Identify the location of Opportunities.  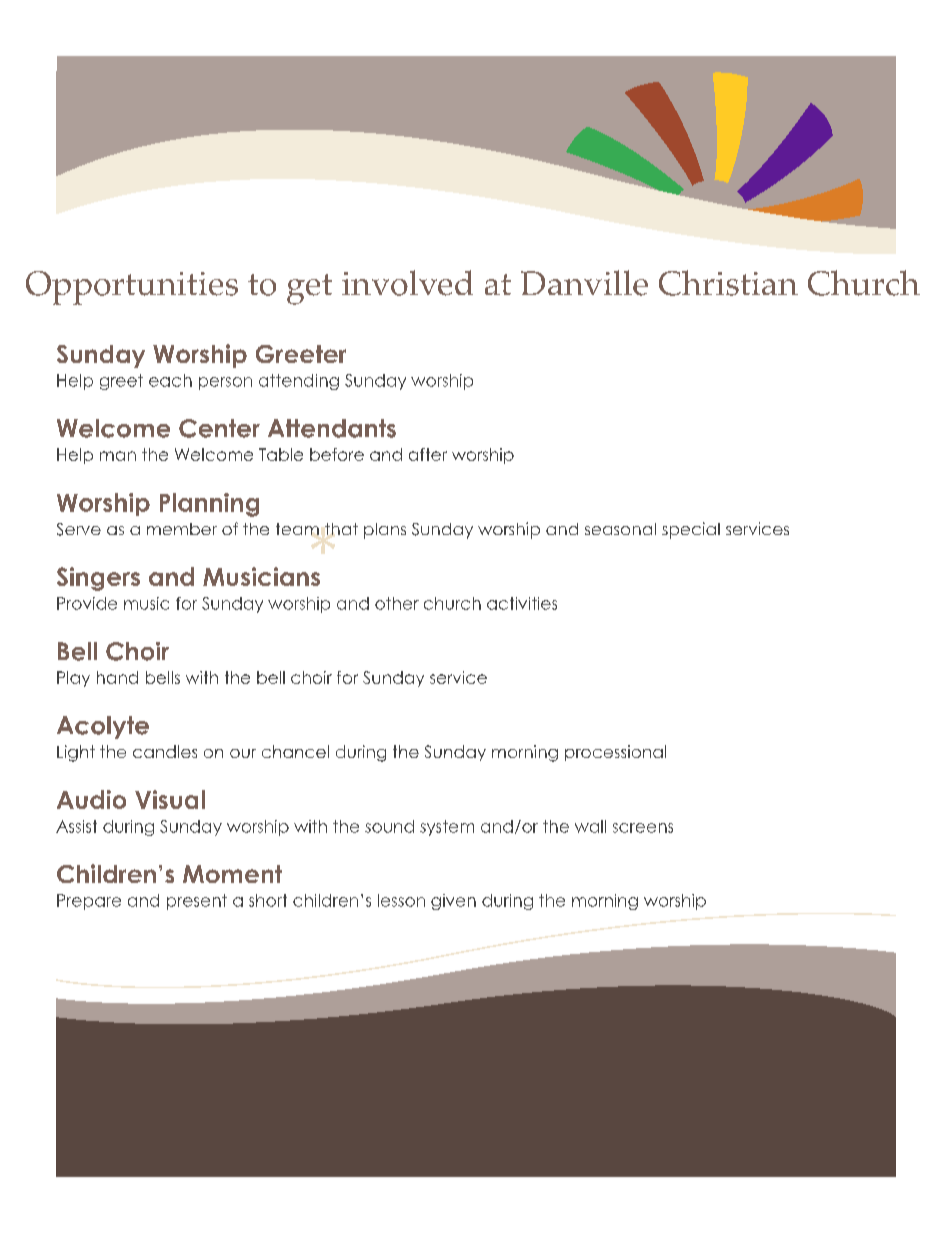
(132, 288).
